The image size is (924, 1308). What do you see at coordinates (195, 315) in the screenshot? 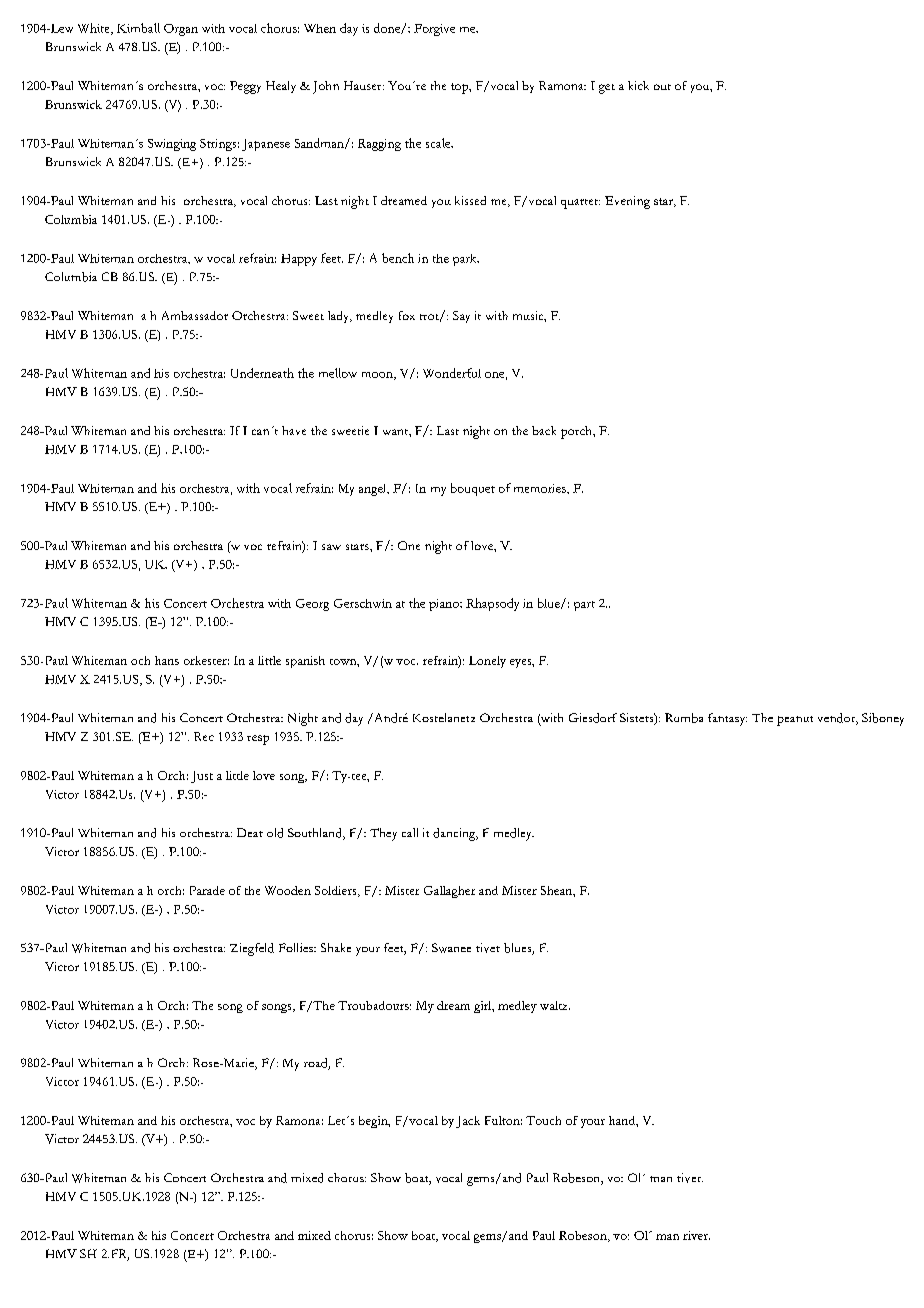
I see `Ambassador` at bounding box center [195, 315].
